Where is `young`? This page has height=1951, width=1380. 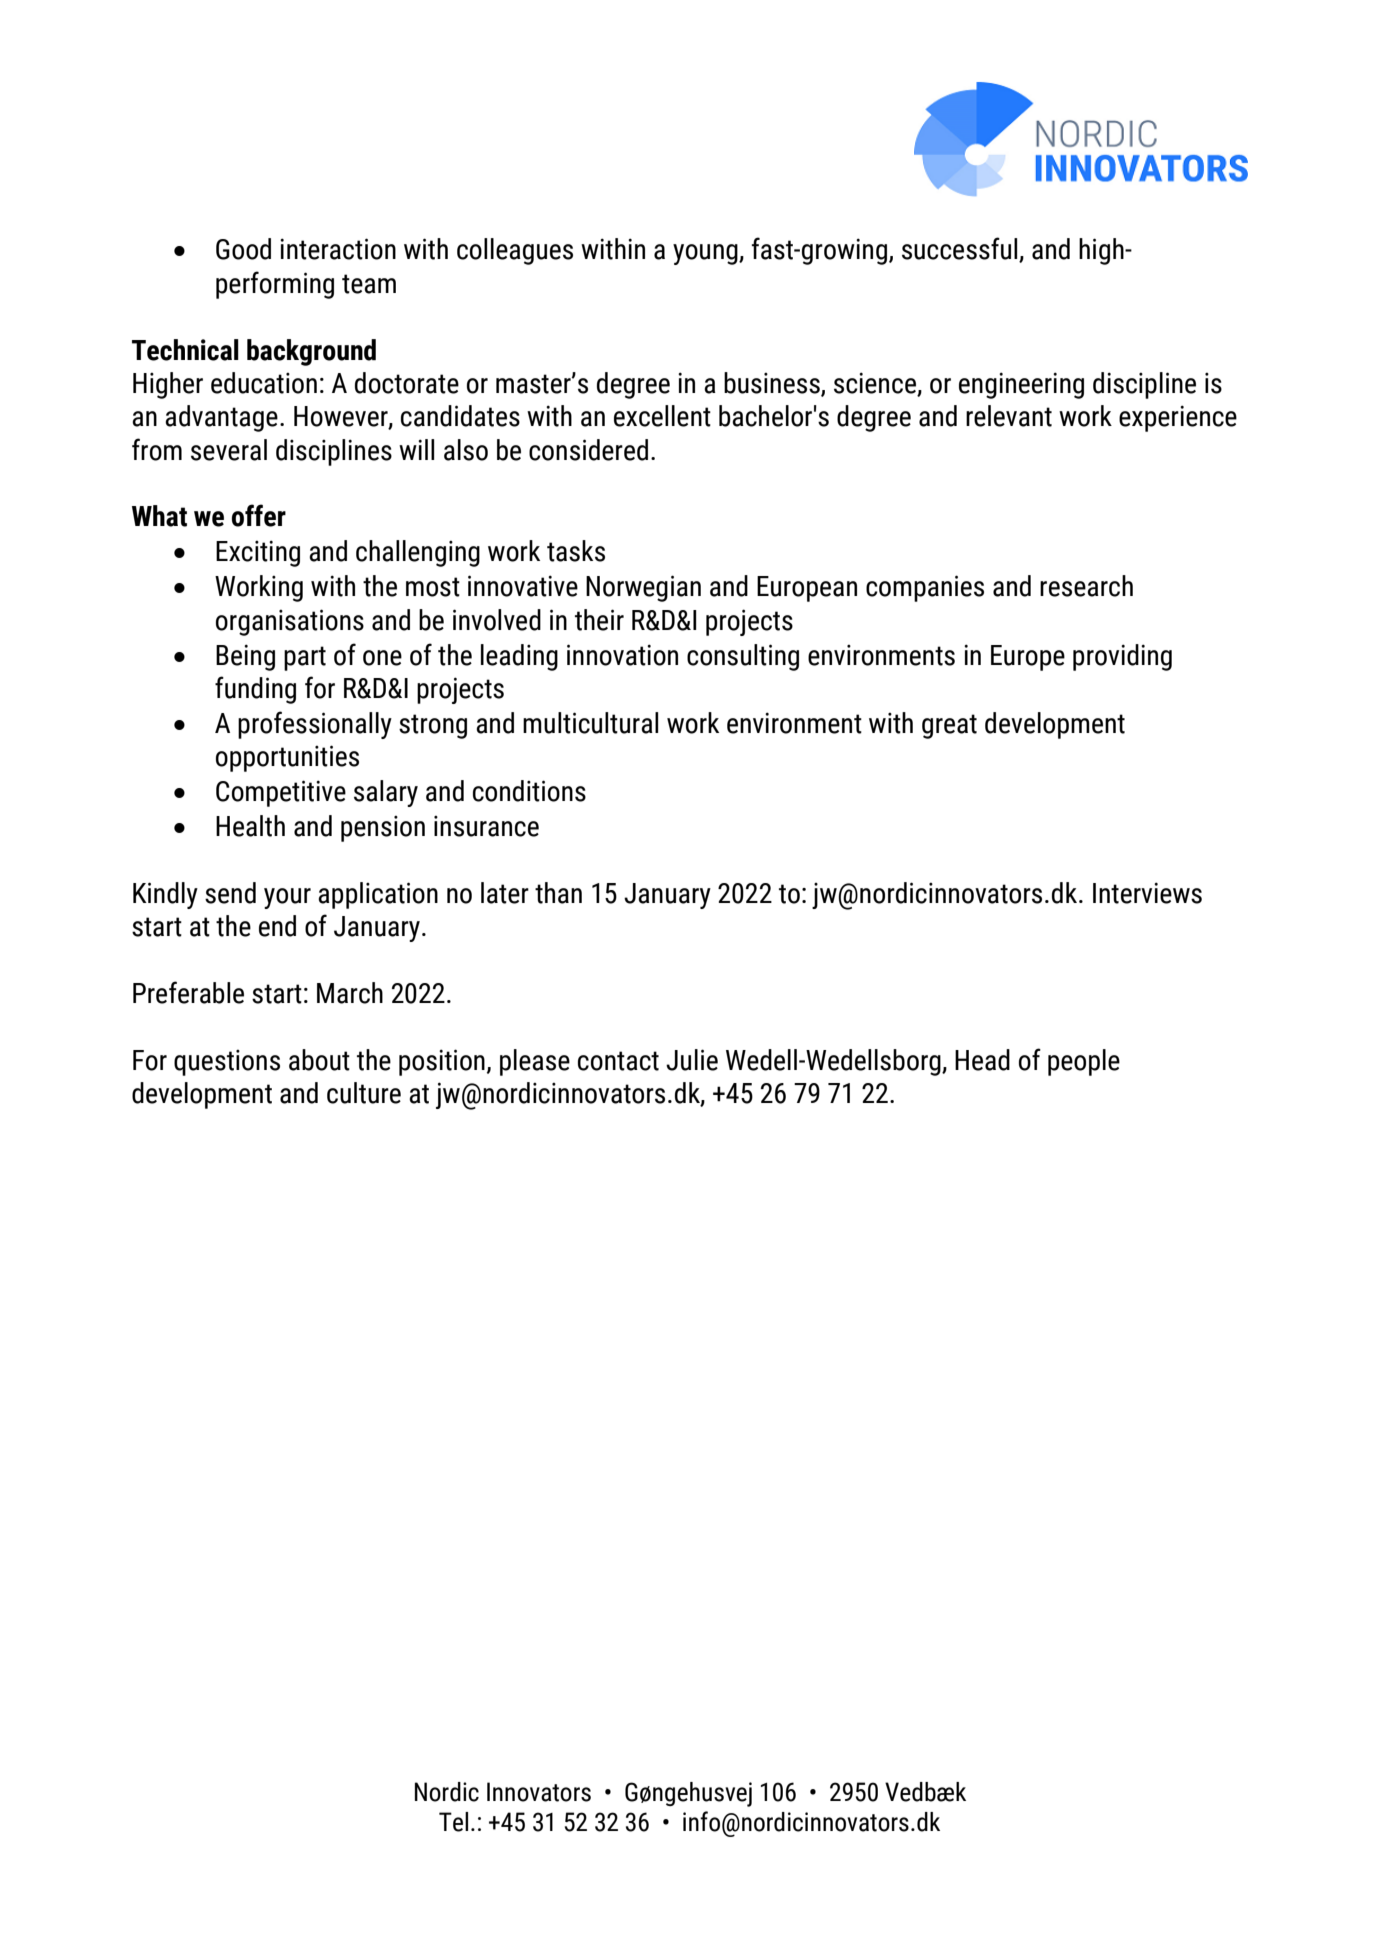 young is located at coordinates (706, 254).
